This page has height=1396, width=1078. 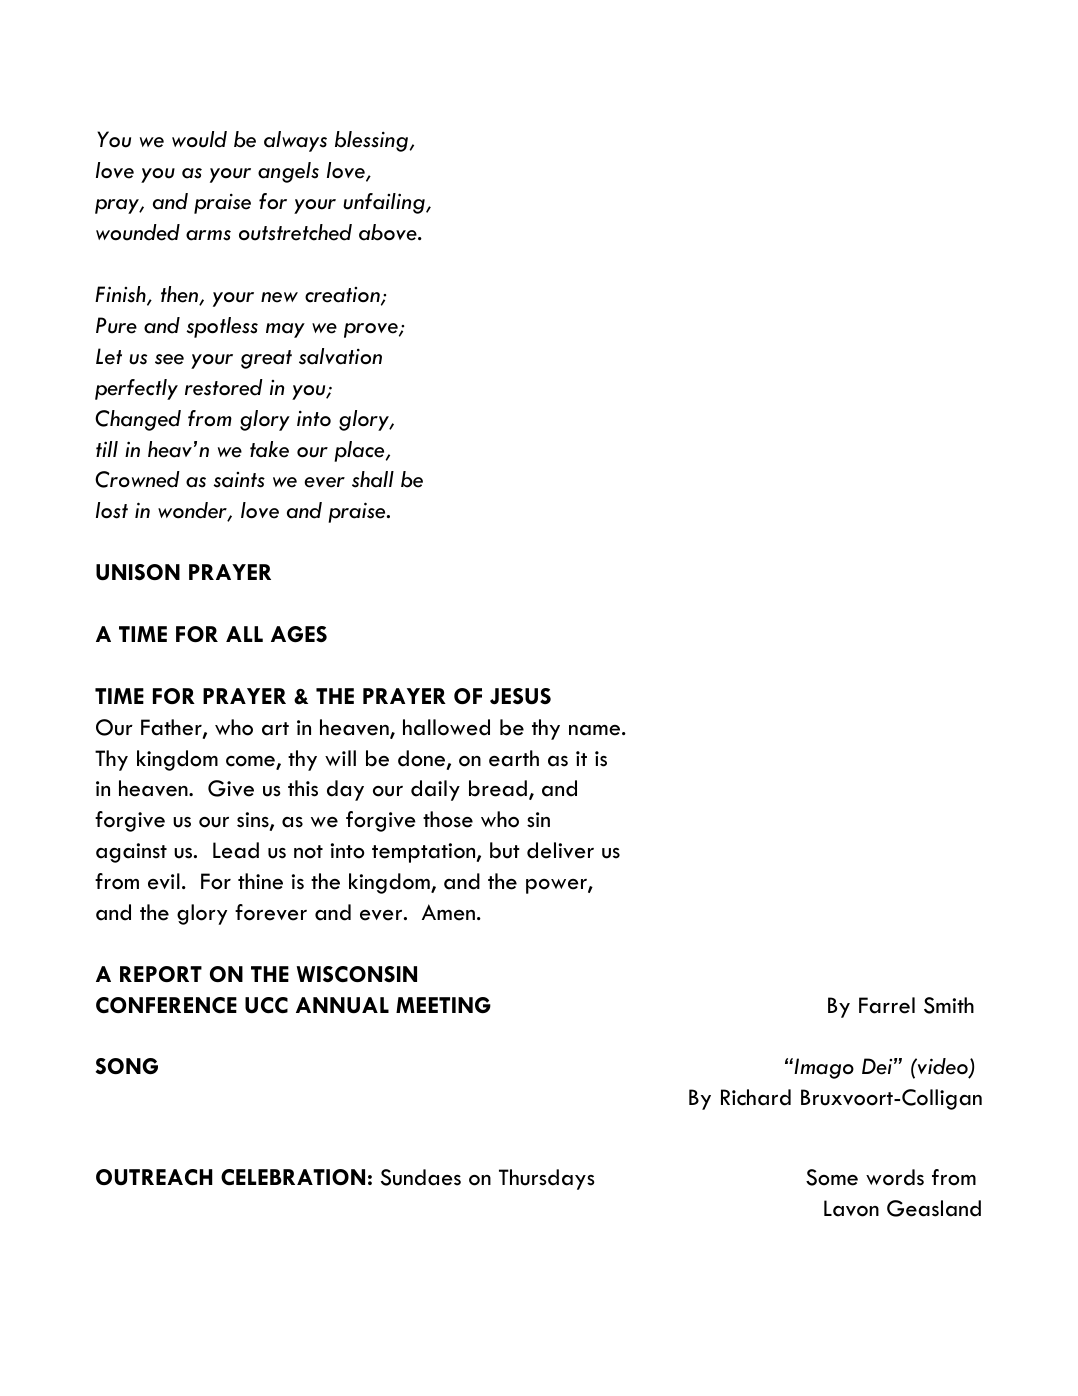 What do you see at coordinates (385, 203) in the page?
I see `unfailing` at bounding box center [385, 203].
